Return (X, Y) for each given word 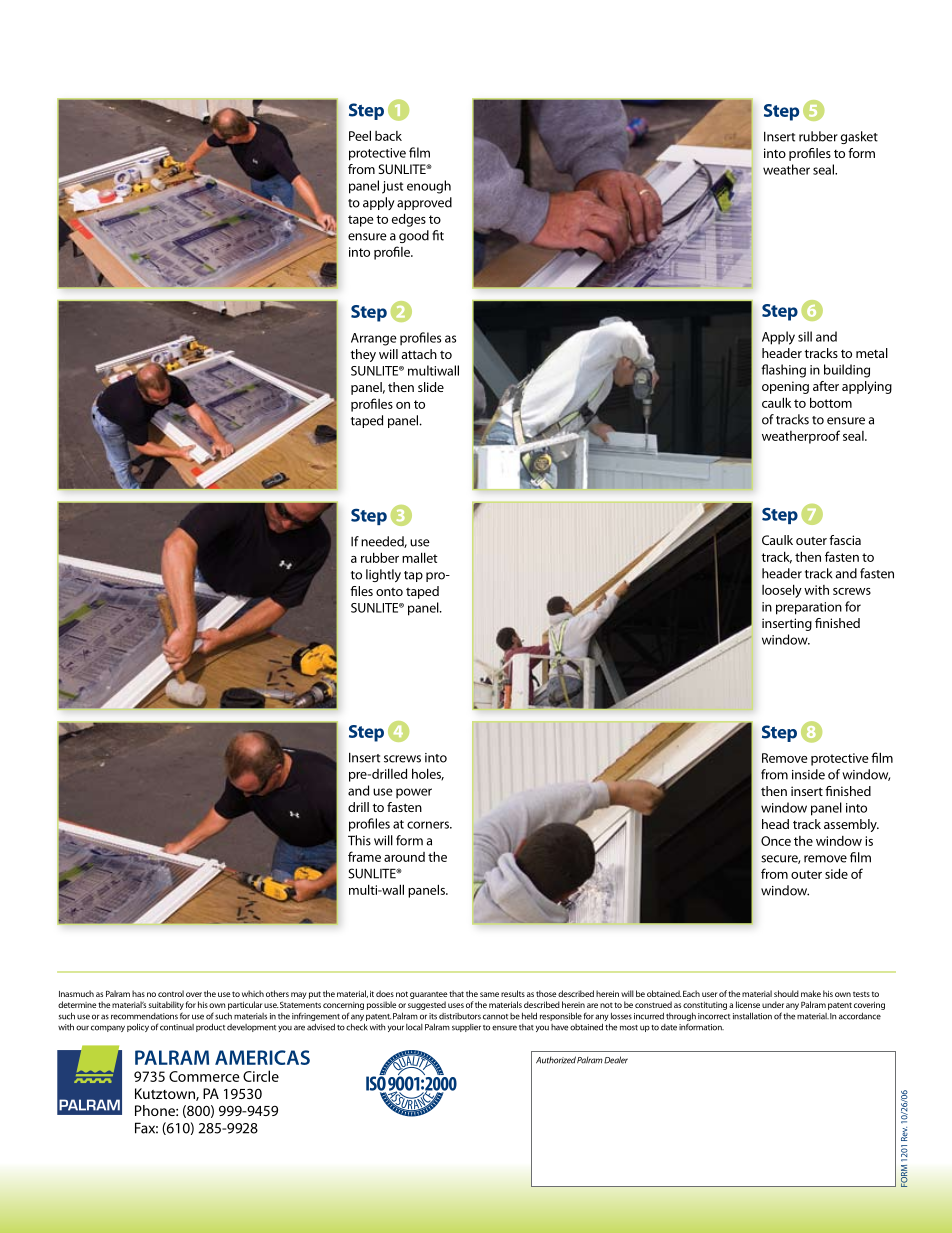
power (414, 793)
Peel (360, 135)
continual (177, 1027)
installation (752, 1016)
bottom (831, 402)
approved (424, 203)
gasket (859, 137)
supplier (466, 1028)
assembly (851, 825)
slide (431, 387)
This (359, 840)
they (363, 355)
